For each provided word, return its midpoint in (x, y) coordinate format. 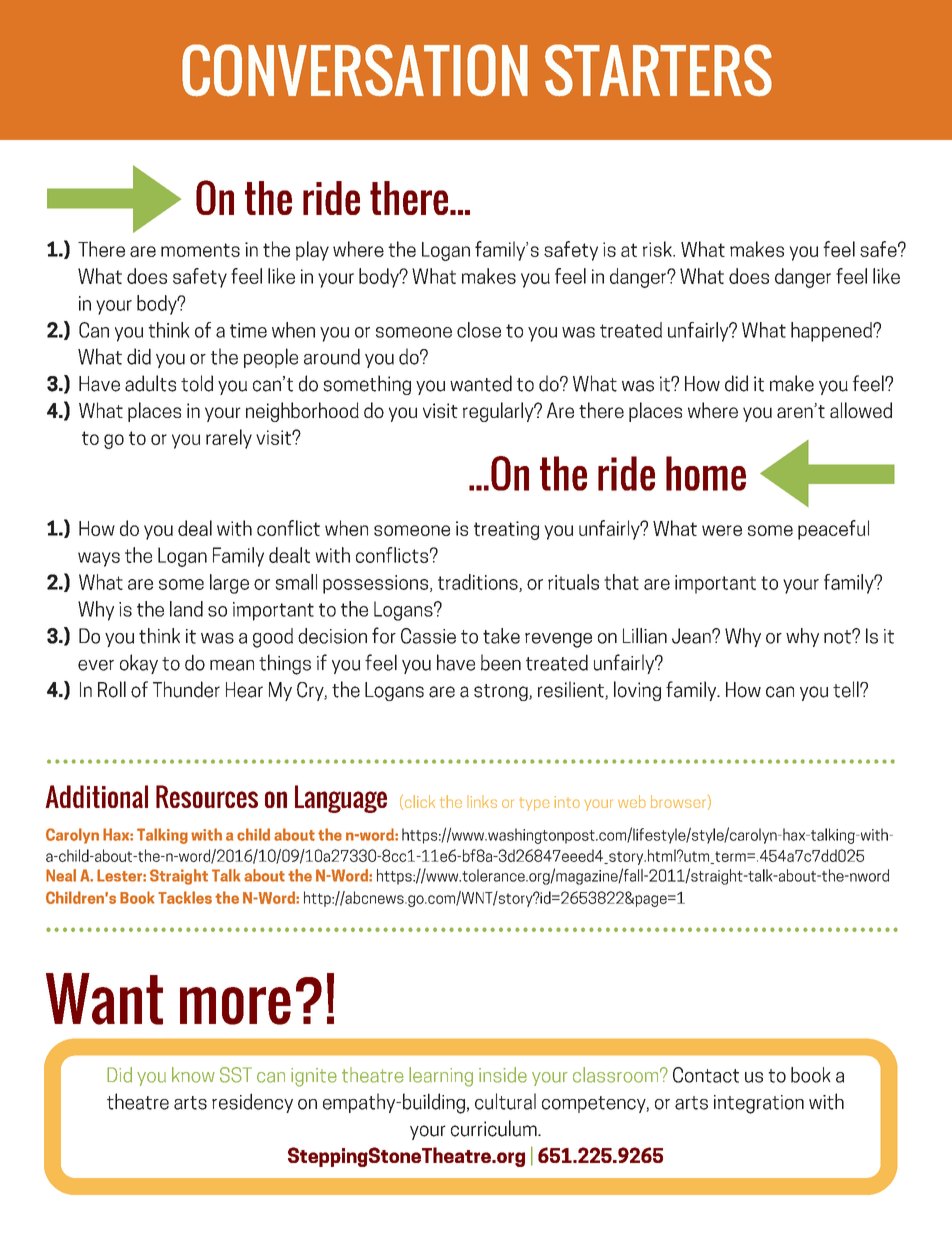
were (722, 530)
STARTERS (658, 70)
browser (678, 801)
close (479, 330)
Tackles (185, 897)
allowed (861, 410)
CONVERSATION (355, 70)
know (193, 1075)
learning (441, 1077)
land (186, 609)
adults (150, 383)
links (482, 802)
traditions (479, 583)
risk (658, 249)
